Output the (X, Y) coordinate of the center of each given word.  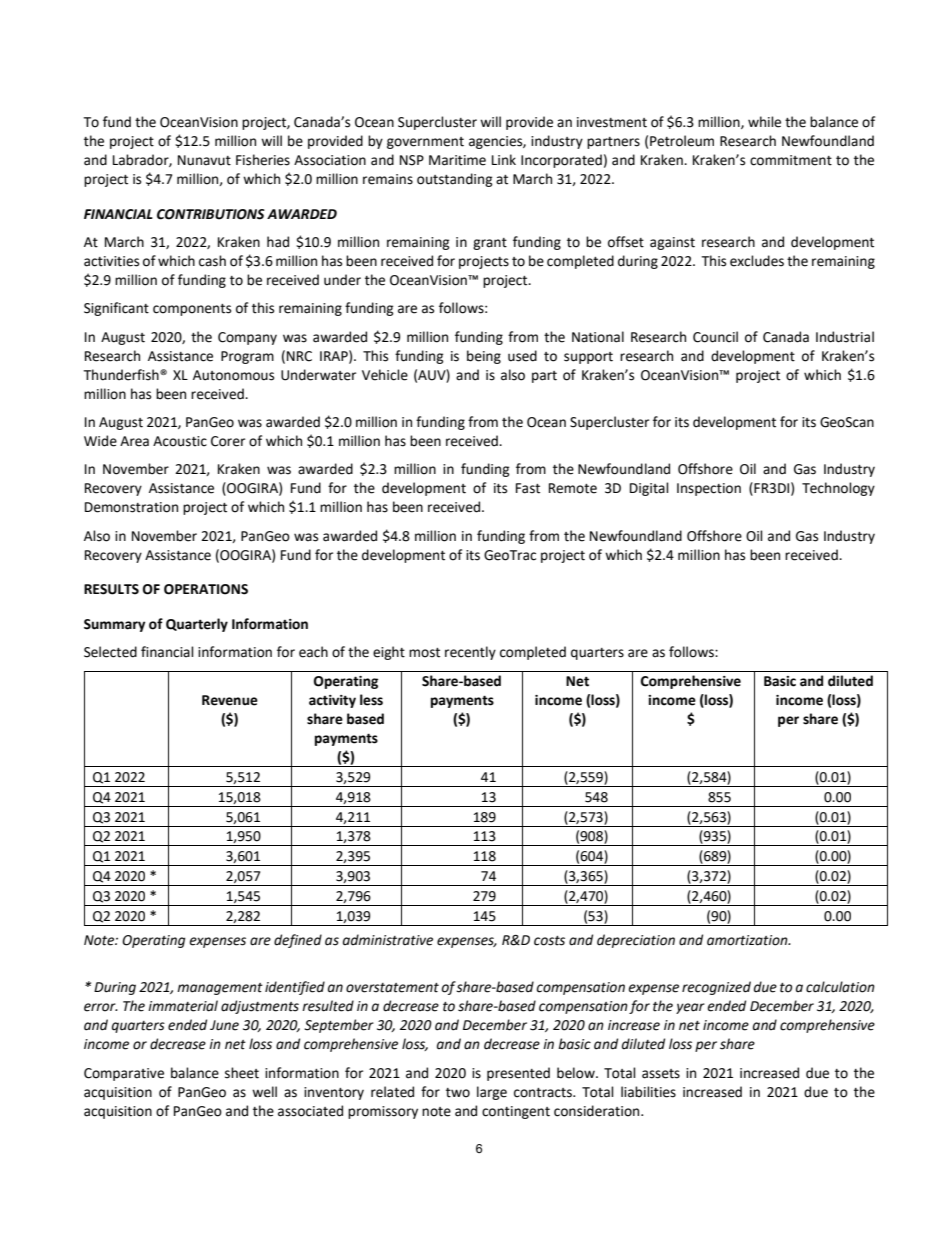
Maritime (457, 160)
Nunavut (204, 160)
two (458, 1093)
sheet (242, 1073)
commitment (791, 160)
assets (661, 1074)
